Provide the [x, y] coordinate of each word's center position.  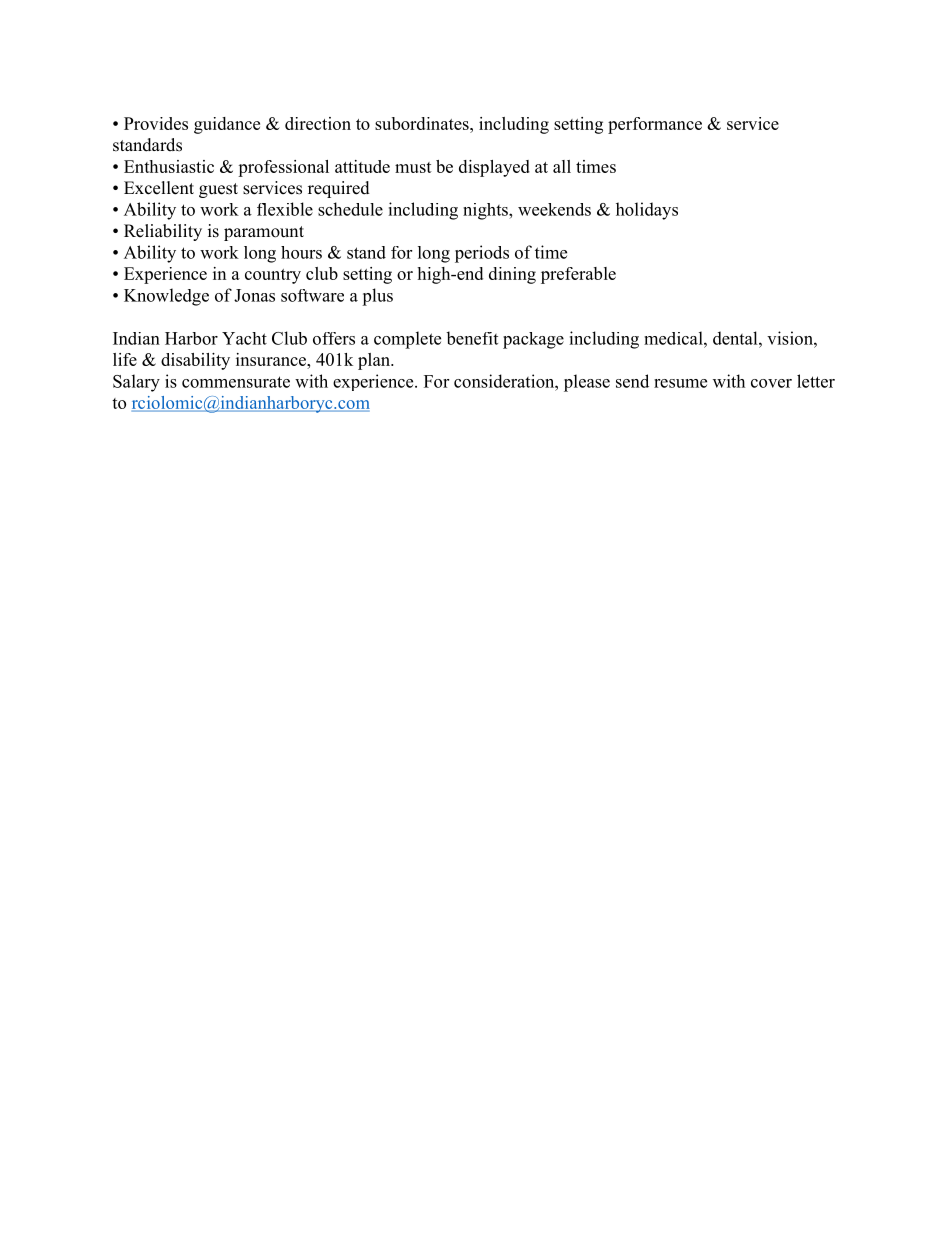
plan [375, 361]
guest [218, 190]
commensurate [236, 382]
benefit [472, 338]
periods [482, 254]
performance [655, 125]
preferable [578, 275]
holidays [647, 211]
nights [486, 211]
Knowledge [166, 297]
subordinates [423, 123]
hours [301, 252]
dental [736, 338]
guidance [227, 125]
